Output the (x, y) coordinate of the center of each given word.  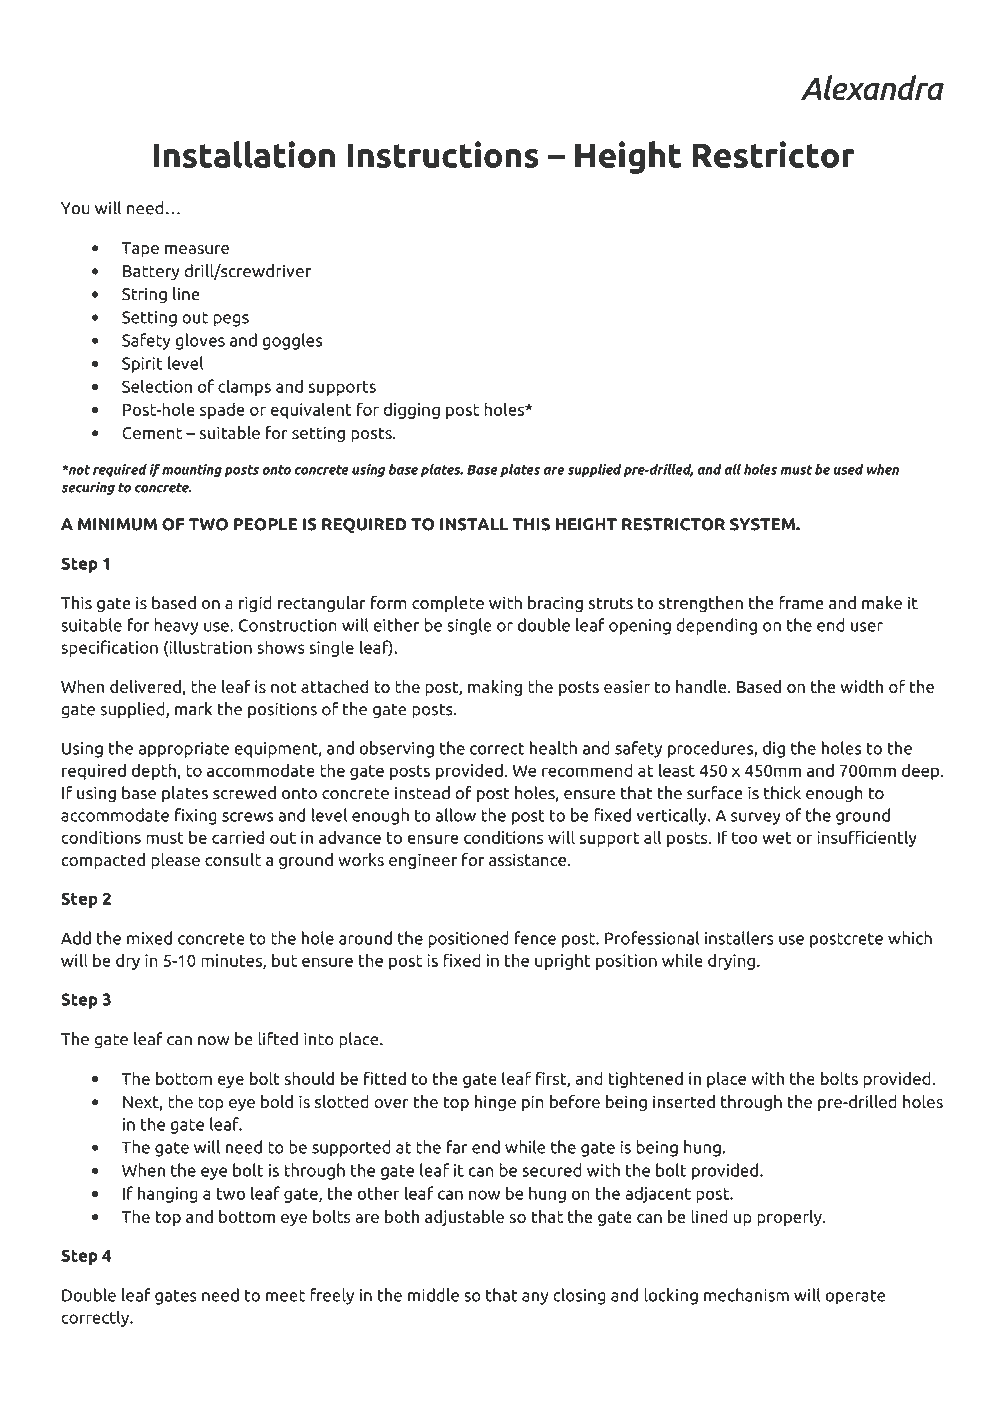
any (535, 1298)
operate (855, 1297)
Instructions (443, 154)
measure (197, 249)
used (848, 469)
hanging (168, 1194)
